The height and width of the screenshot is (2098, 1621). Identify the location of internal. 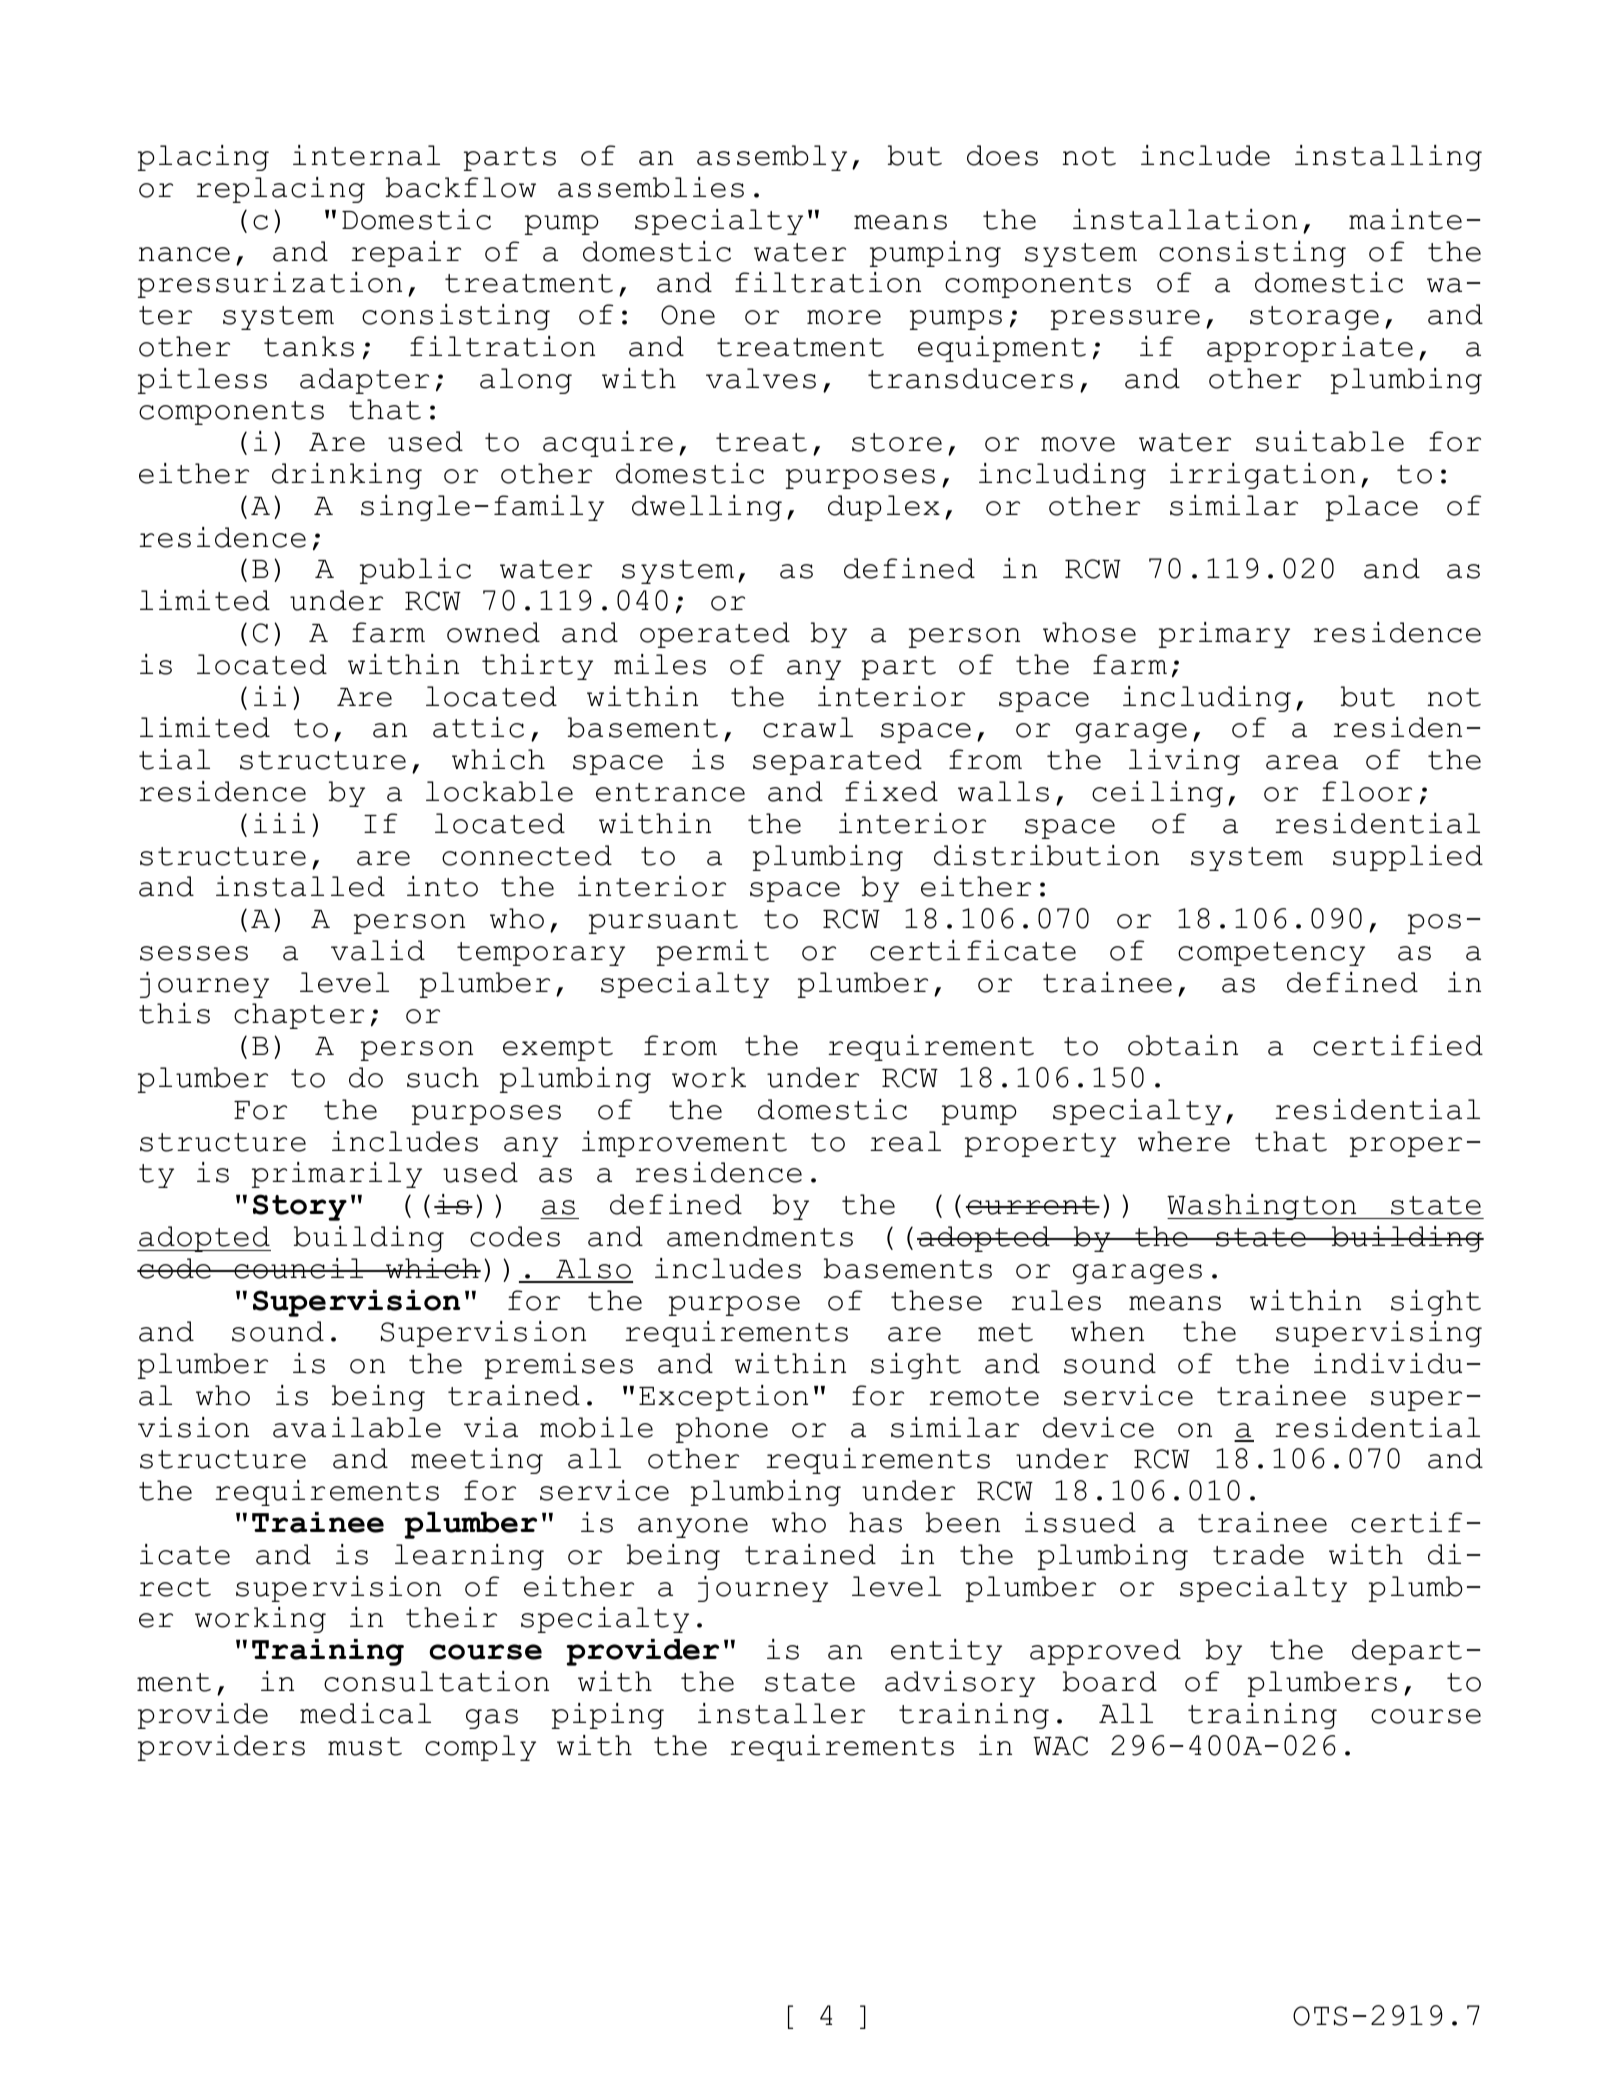
(366, 155).
